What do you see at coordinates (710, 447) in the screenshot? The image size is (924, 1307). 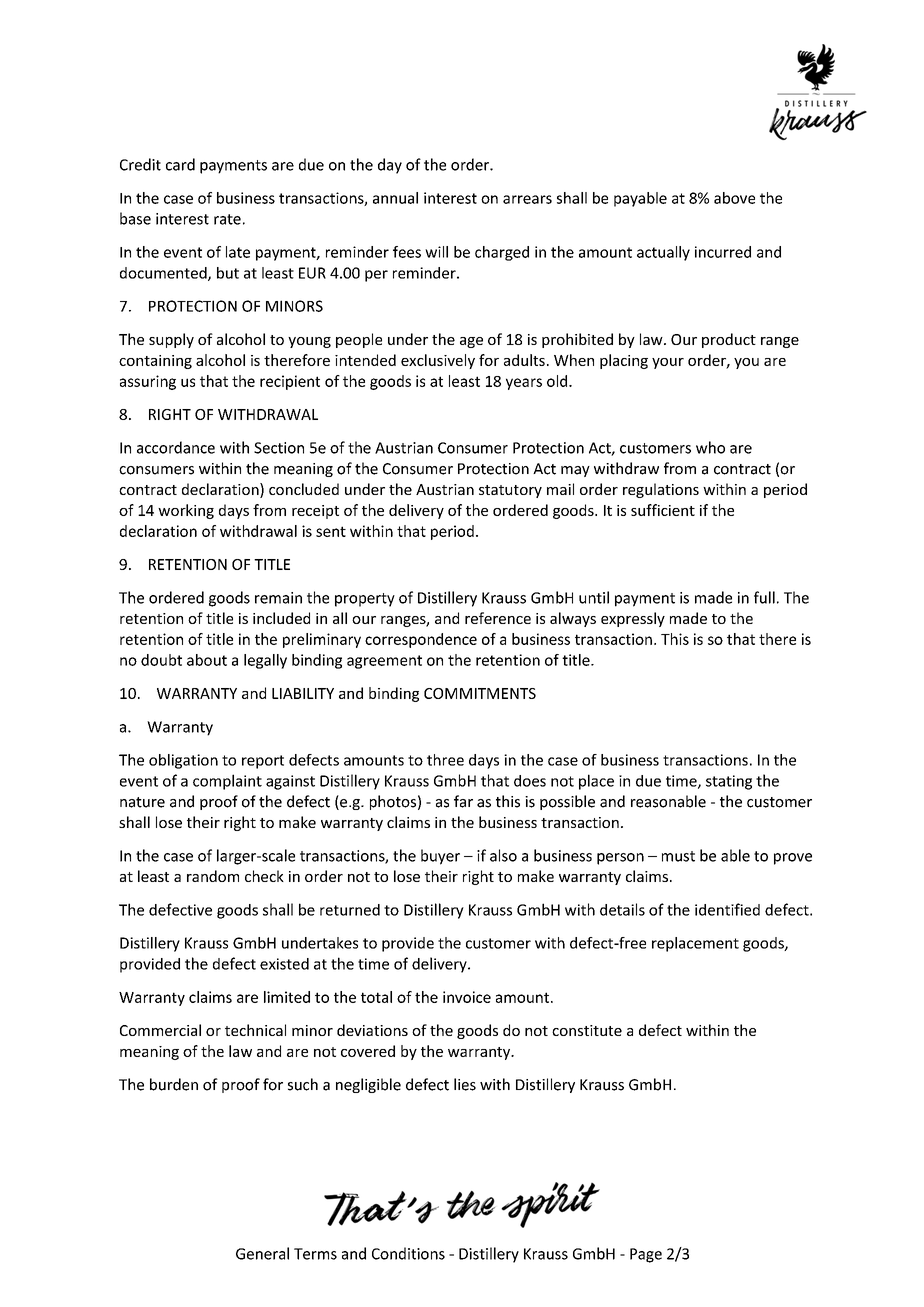 I see `who` at bounding box center [710, 447].
